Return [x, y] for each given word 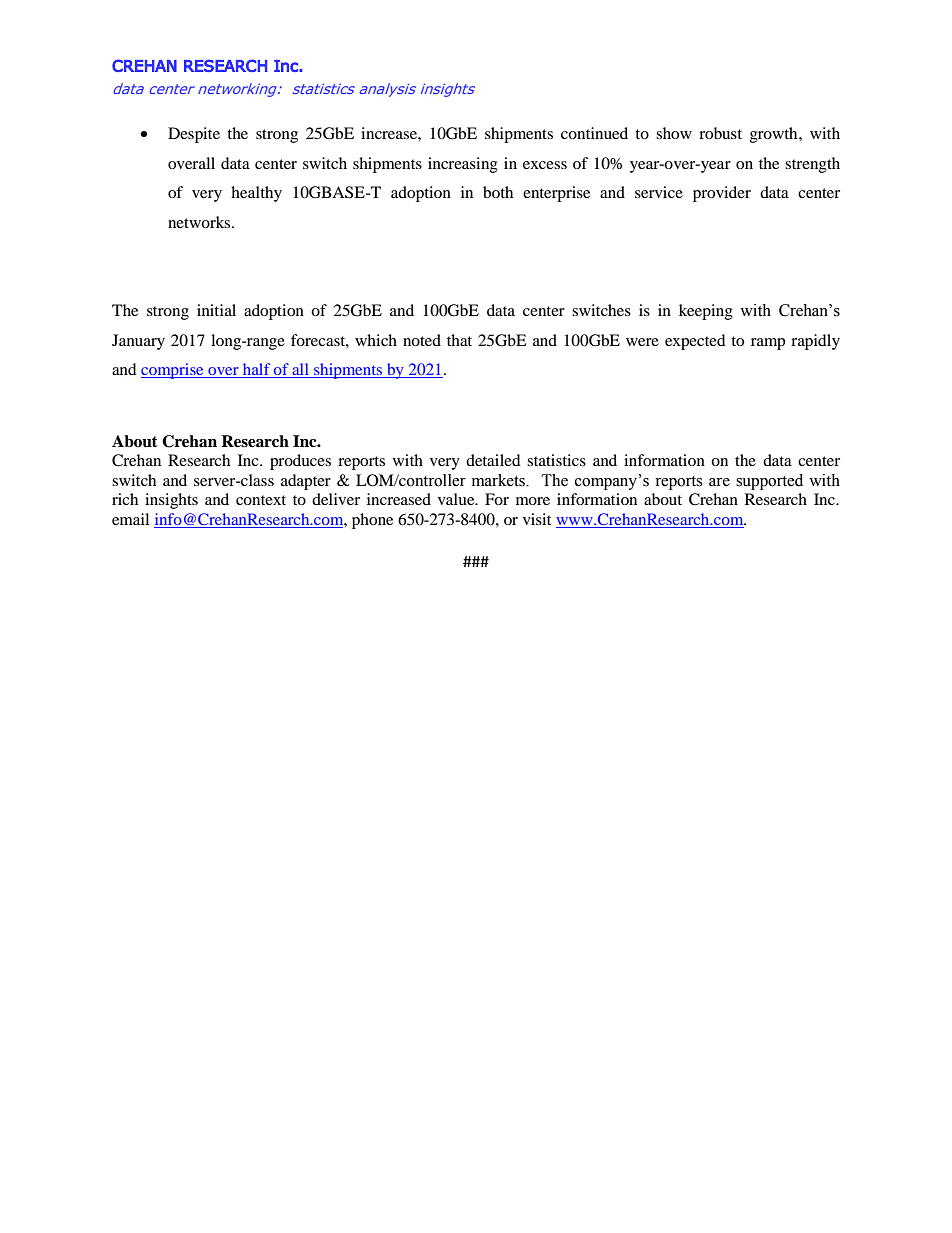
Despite [194, 135]
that [459, 340]
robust [720, 133]
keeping [706, 312]
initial [216, 310]
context [261, 500]
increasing [463, 165]
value [457, 499]
